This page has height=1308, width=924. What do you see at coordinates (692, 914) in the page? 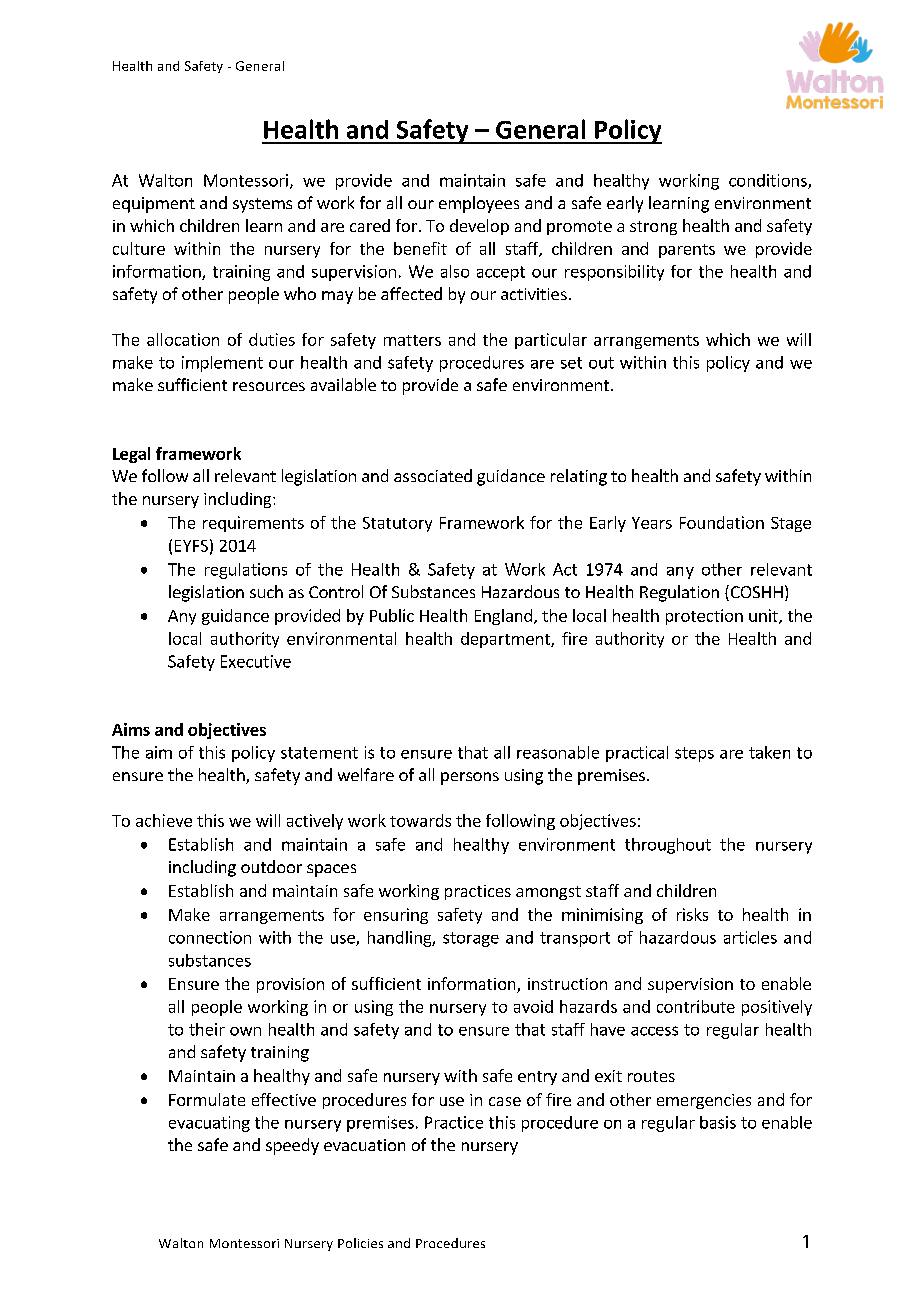
I see `risks` at bounding box center [692, 914].
